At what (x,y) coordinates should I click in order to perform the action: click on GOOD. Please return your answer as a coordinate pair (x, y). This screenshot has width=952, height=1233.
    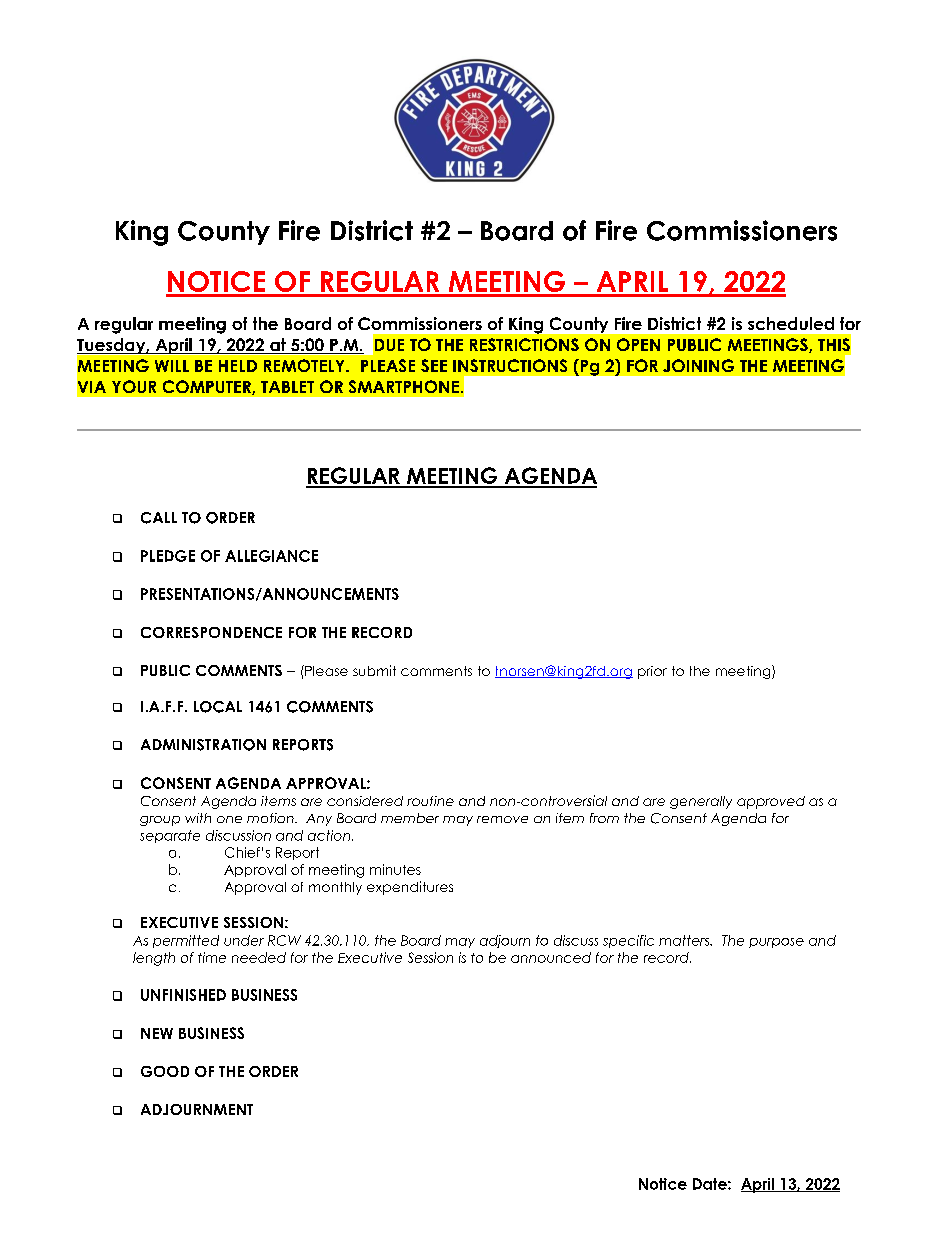
    Looking at the image, I should click on (165, 1071).
